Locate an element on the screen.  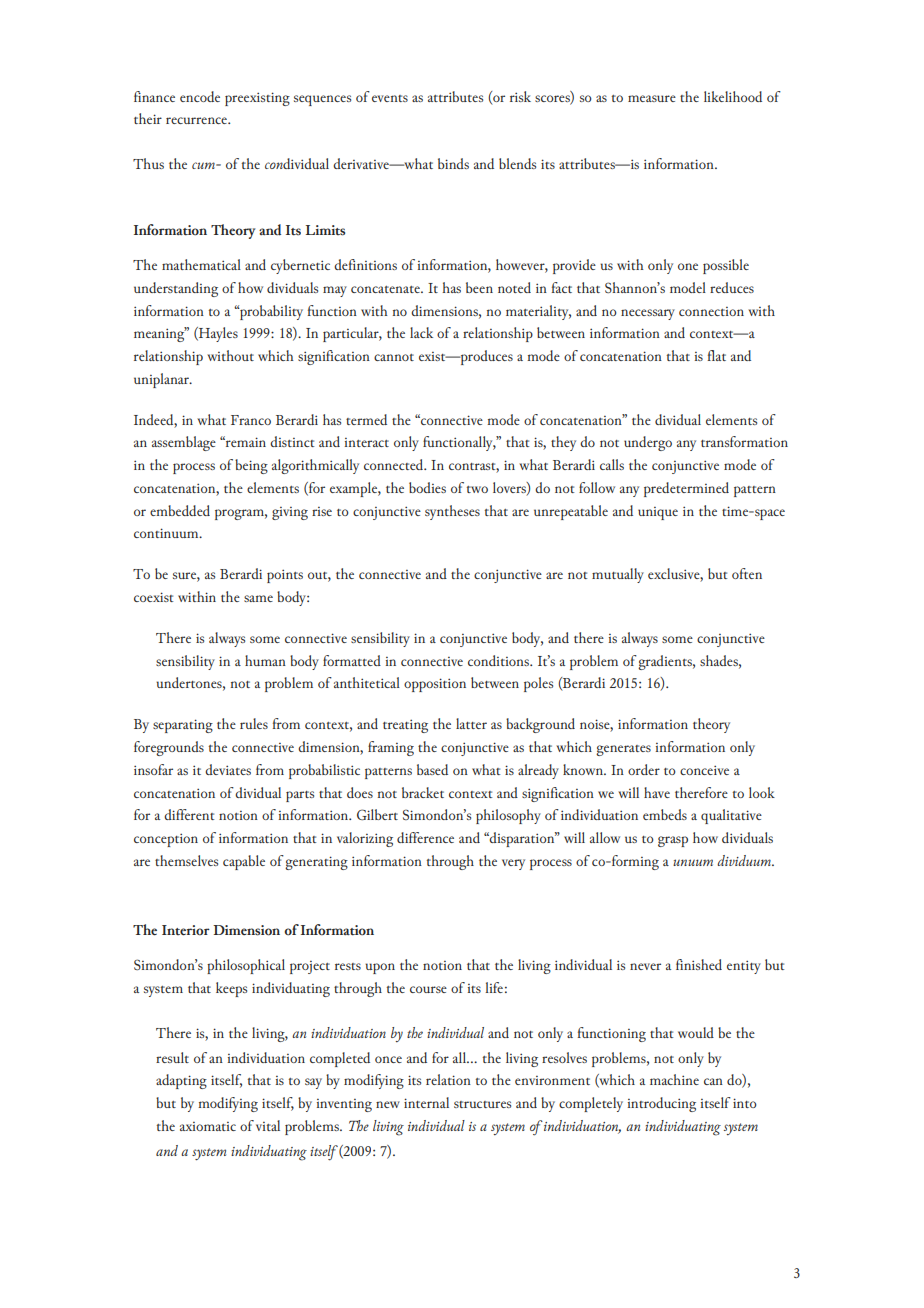
very is located at coordinates (513, 864).
